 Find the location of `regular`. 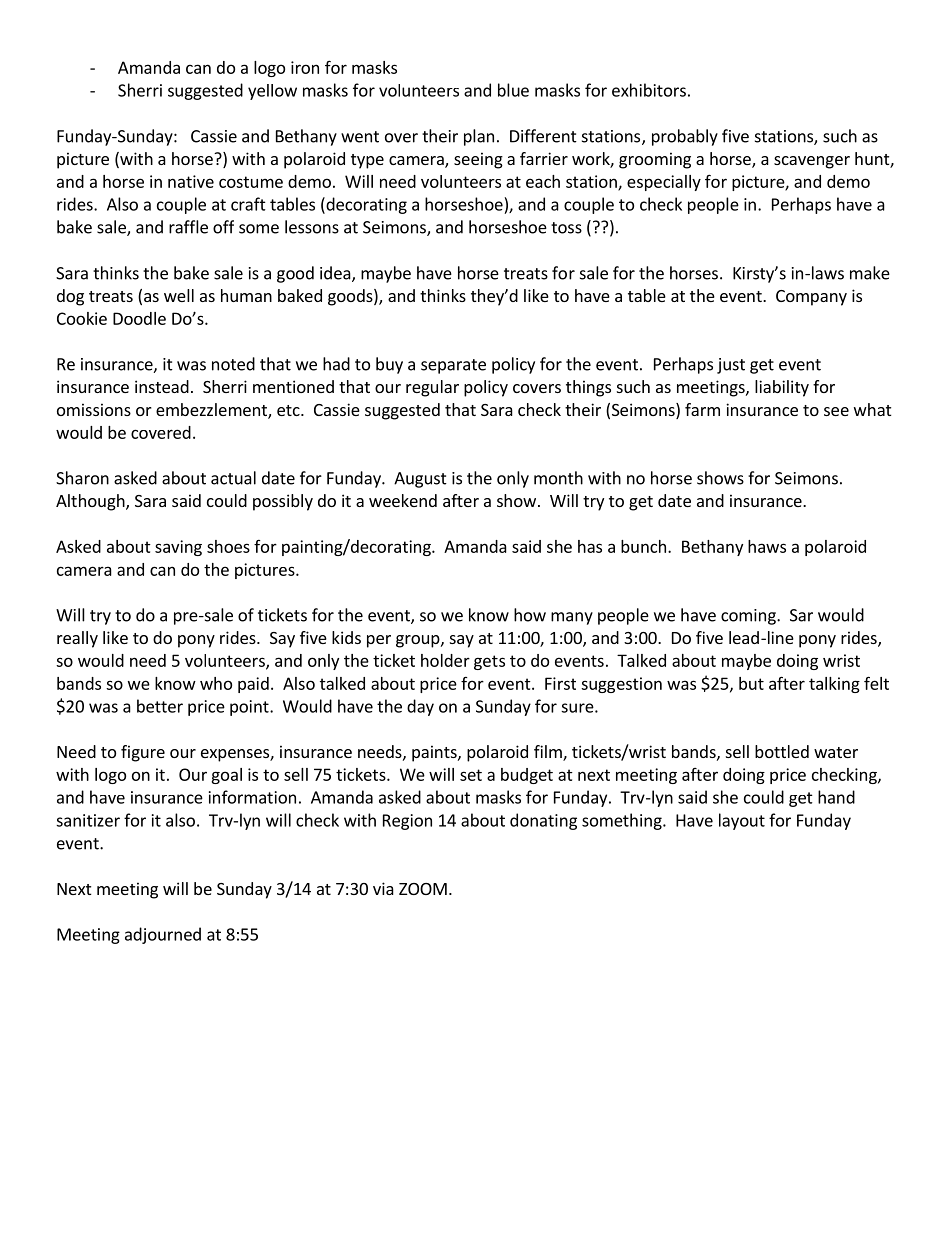

regular is located at coordinates (432, 388).
